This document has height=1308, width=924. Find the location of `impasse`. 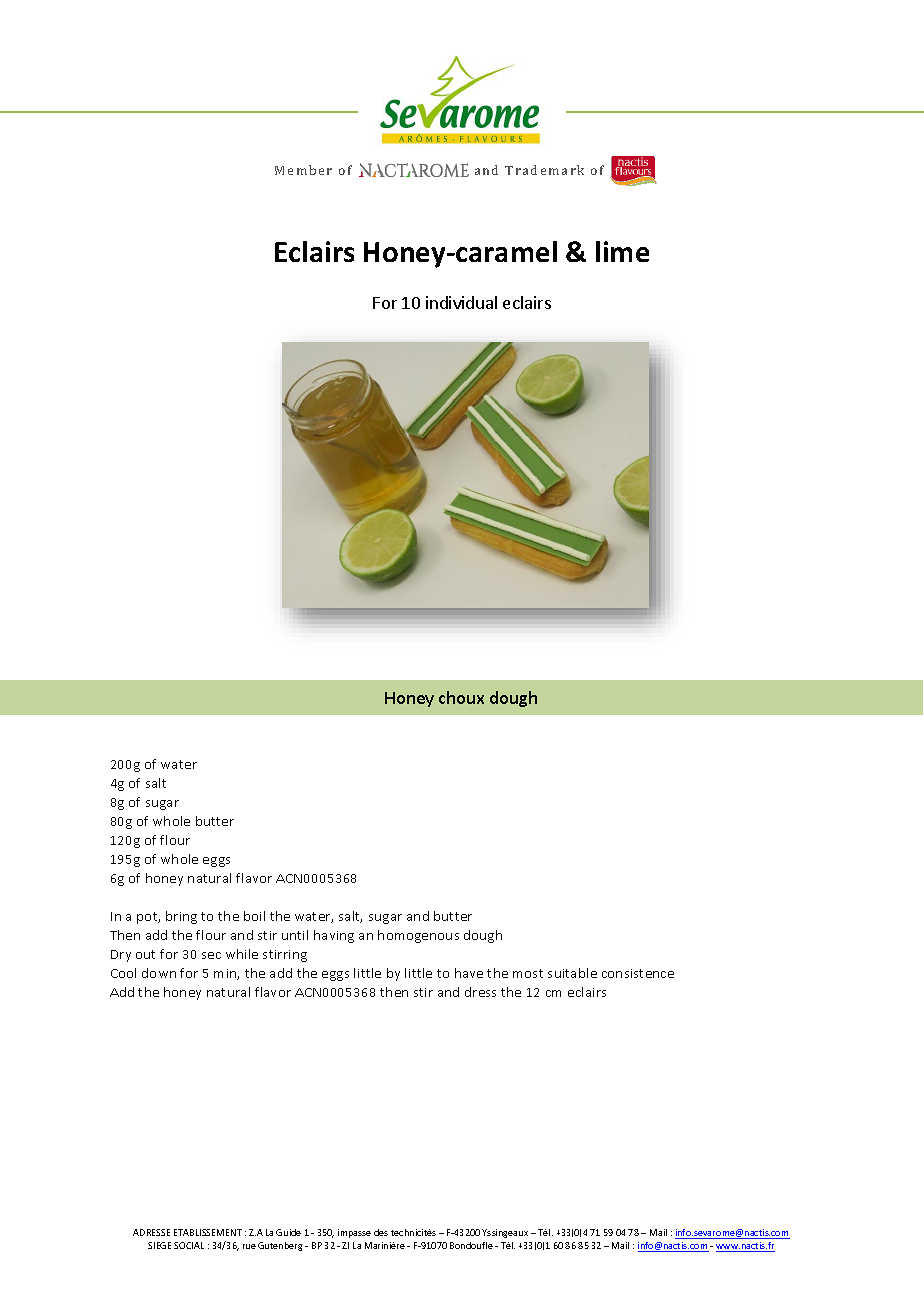

impasse is located at coordinates (354, 1233).
